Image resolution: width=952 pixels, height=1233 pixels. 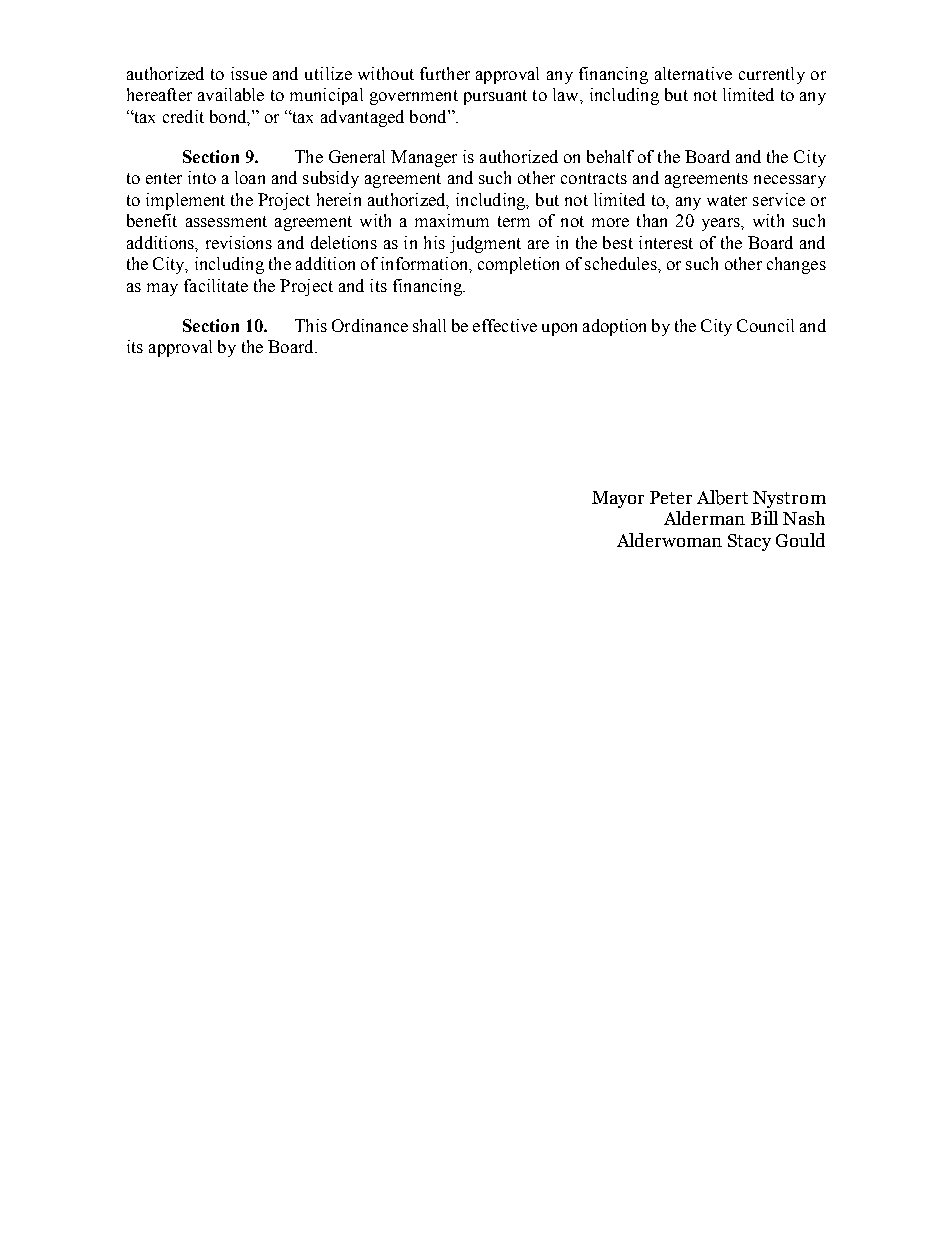 What do you see at coordinates (495, 97) in the screenshot?
I see `pursuant` at bounding box center [495, 97].
